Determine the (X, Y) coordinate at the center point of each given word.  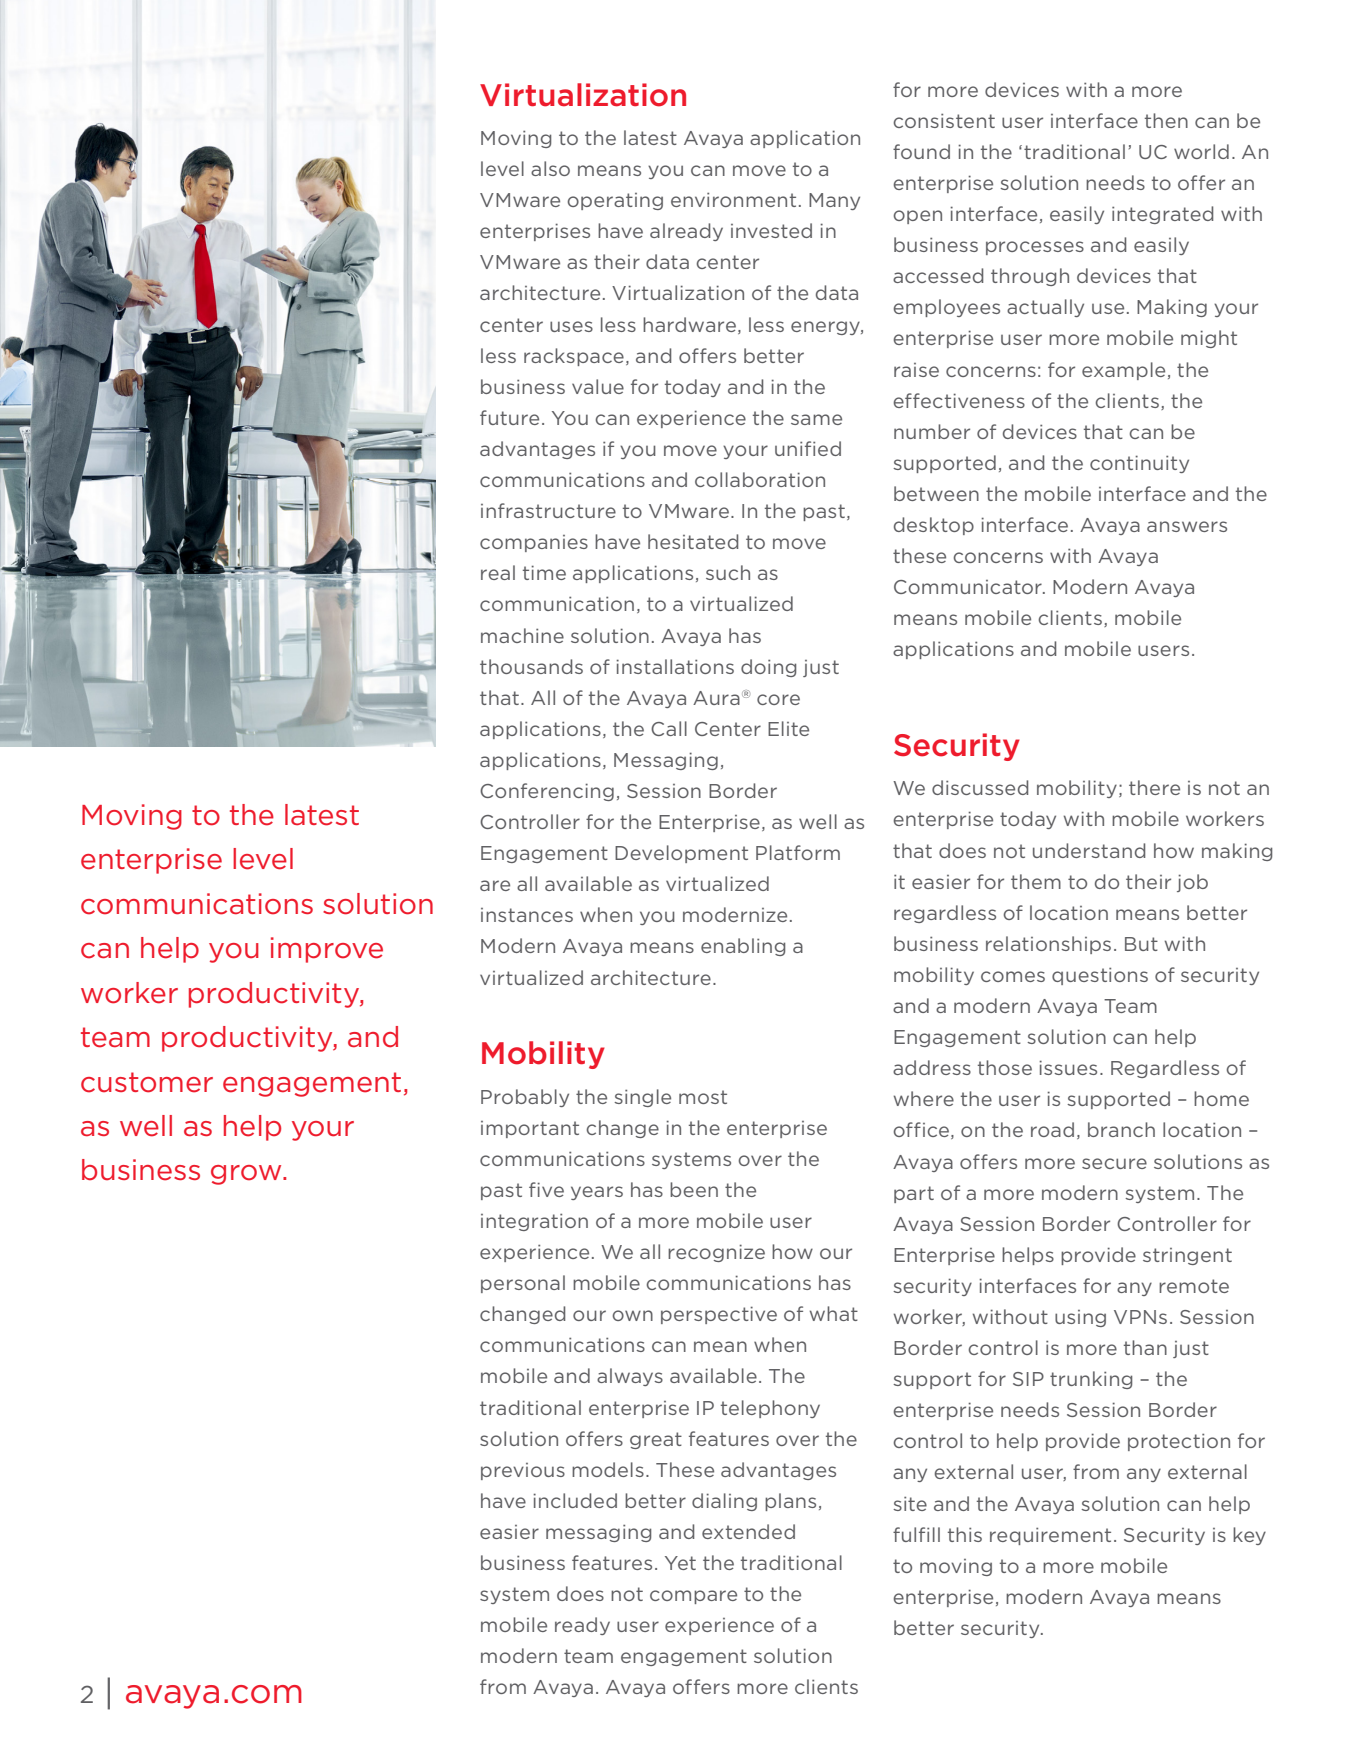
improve (327, 950)
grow (247, 1175)
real (498, 572)
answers (1187, 526)
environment (733, 199)
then (1166, 120)
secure (1114, 1163)
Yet (680, 1563)
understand (1089, 850)
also (550, 168)
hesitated (693, 541)
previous (523, 1471)
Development (681, 854)
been (694, 1189)
